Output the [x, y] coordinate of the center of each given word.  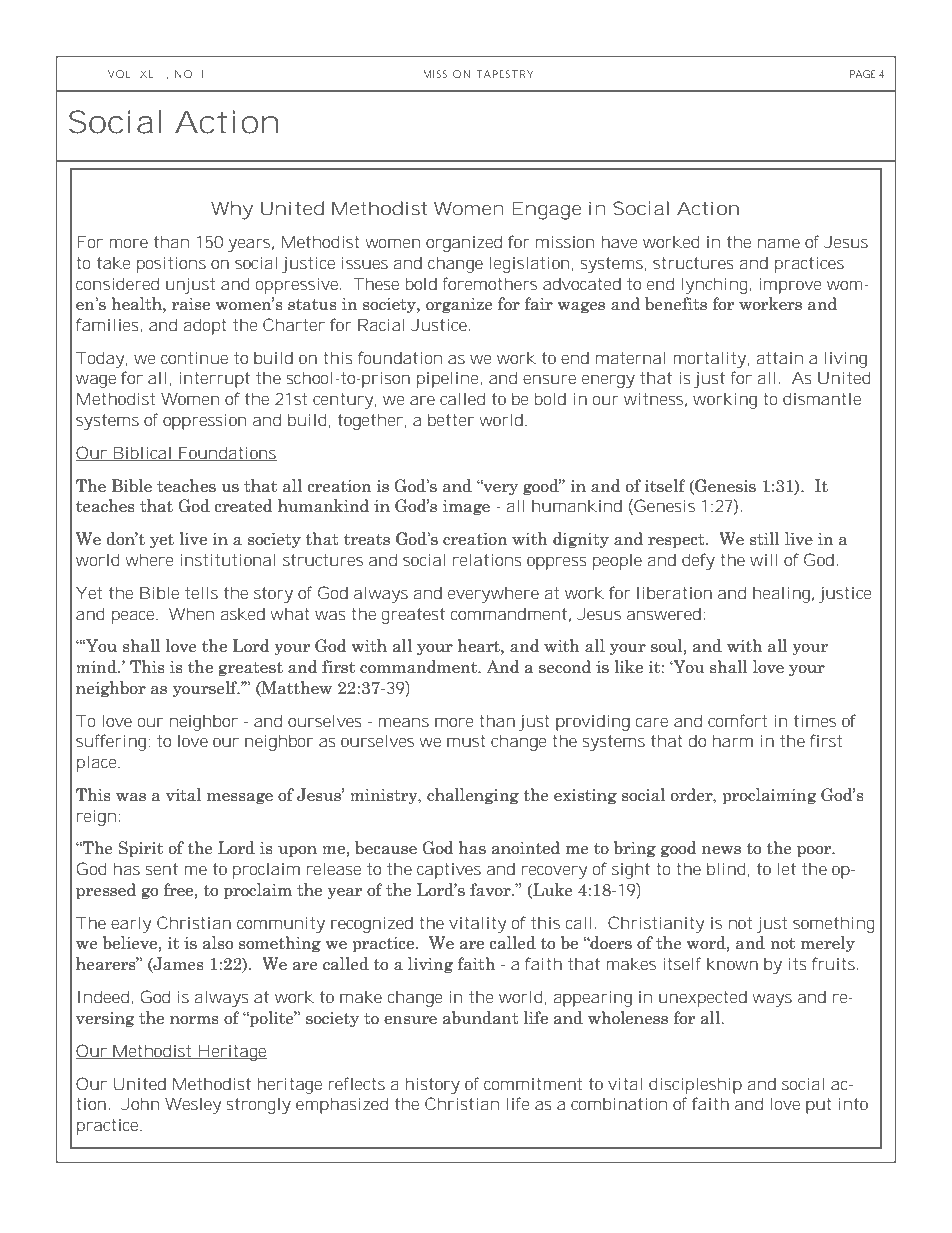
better [451, 419]
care [652, 722]
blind [728, 869]
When [191, 613]
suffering [113, 742]
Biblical [142, 453]
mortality [711, 359]
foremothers [490, 283]
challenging [473, 796]
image [466, 508]
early [131, 924]
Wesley [193, 1105]
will [764, 559]
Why [232, 210]
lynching [716, 285]
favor [491, 890]
